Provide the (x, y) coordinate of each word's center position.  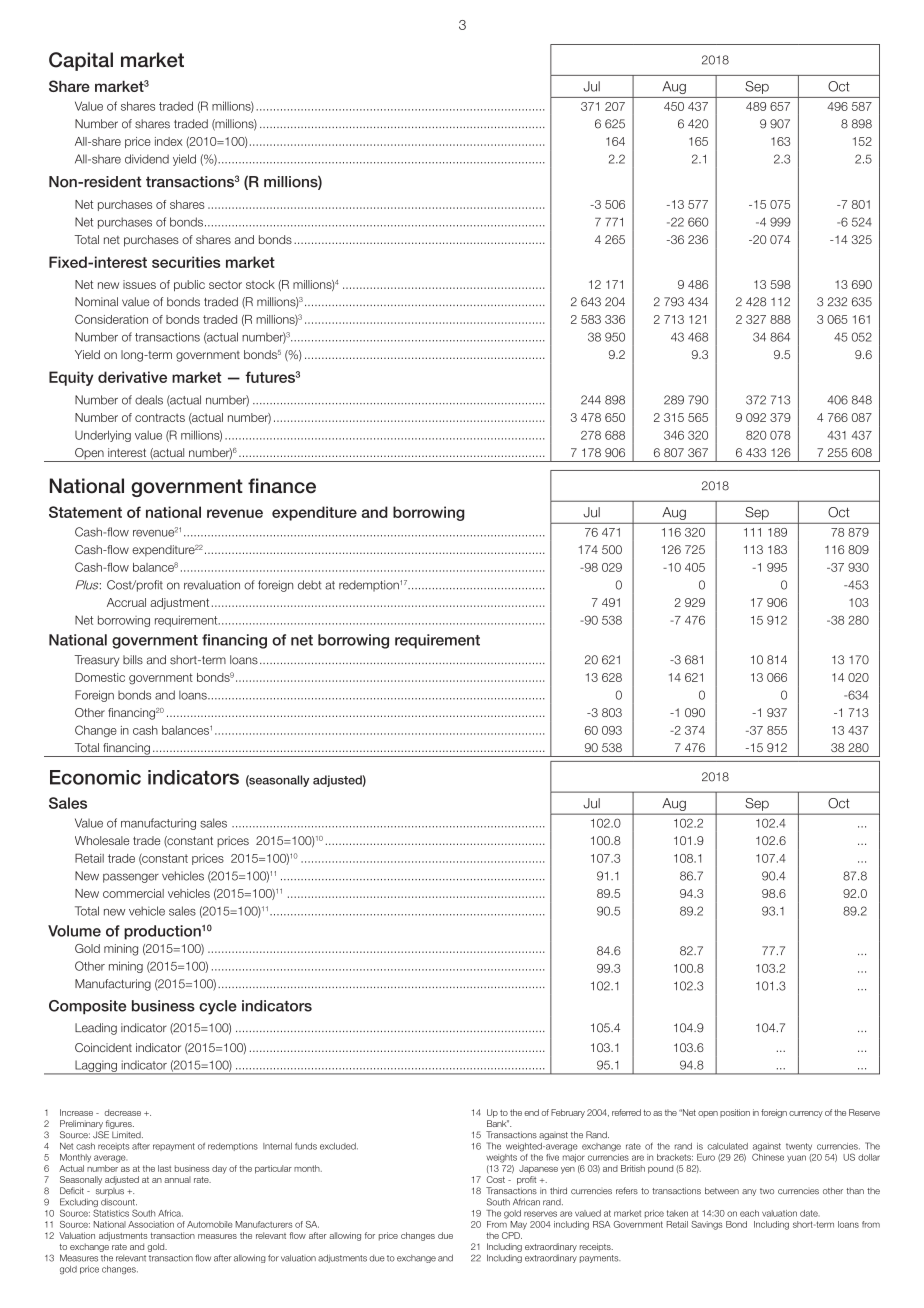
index (169, 141)
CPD (512, 1235)
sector (225, 284)
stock (260, 284)
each (749, 1213)
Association (151, 1224)
